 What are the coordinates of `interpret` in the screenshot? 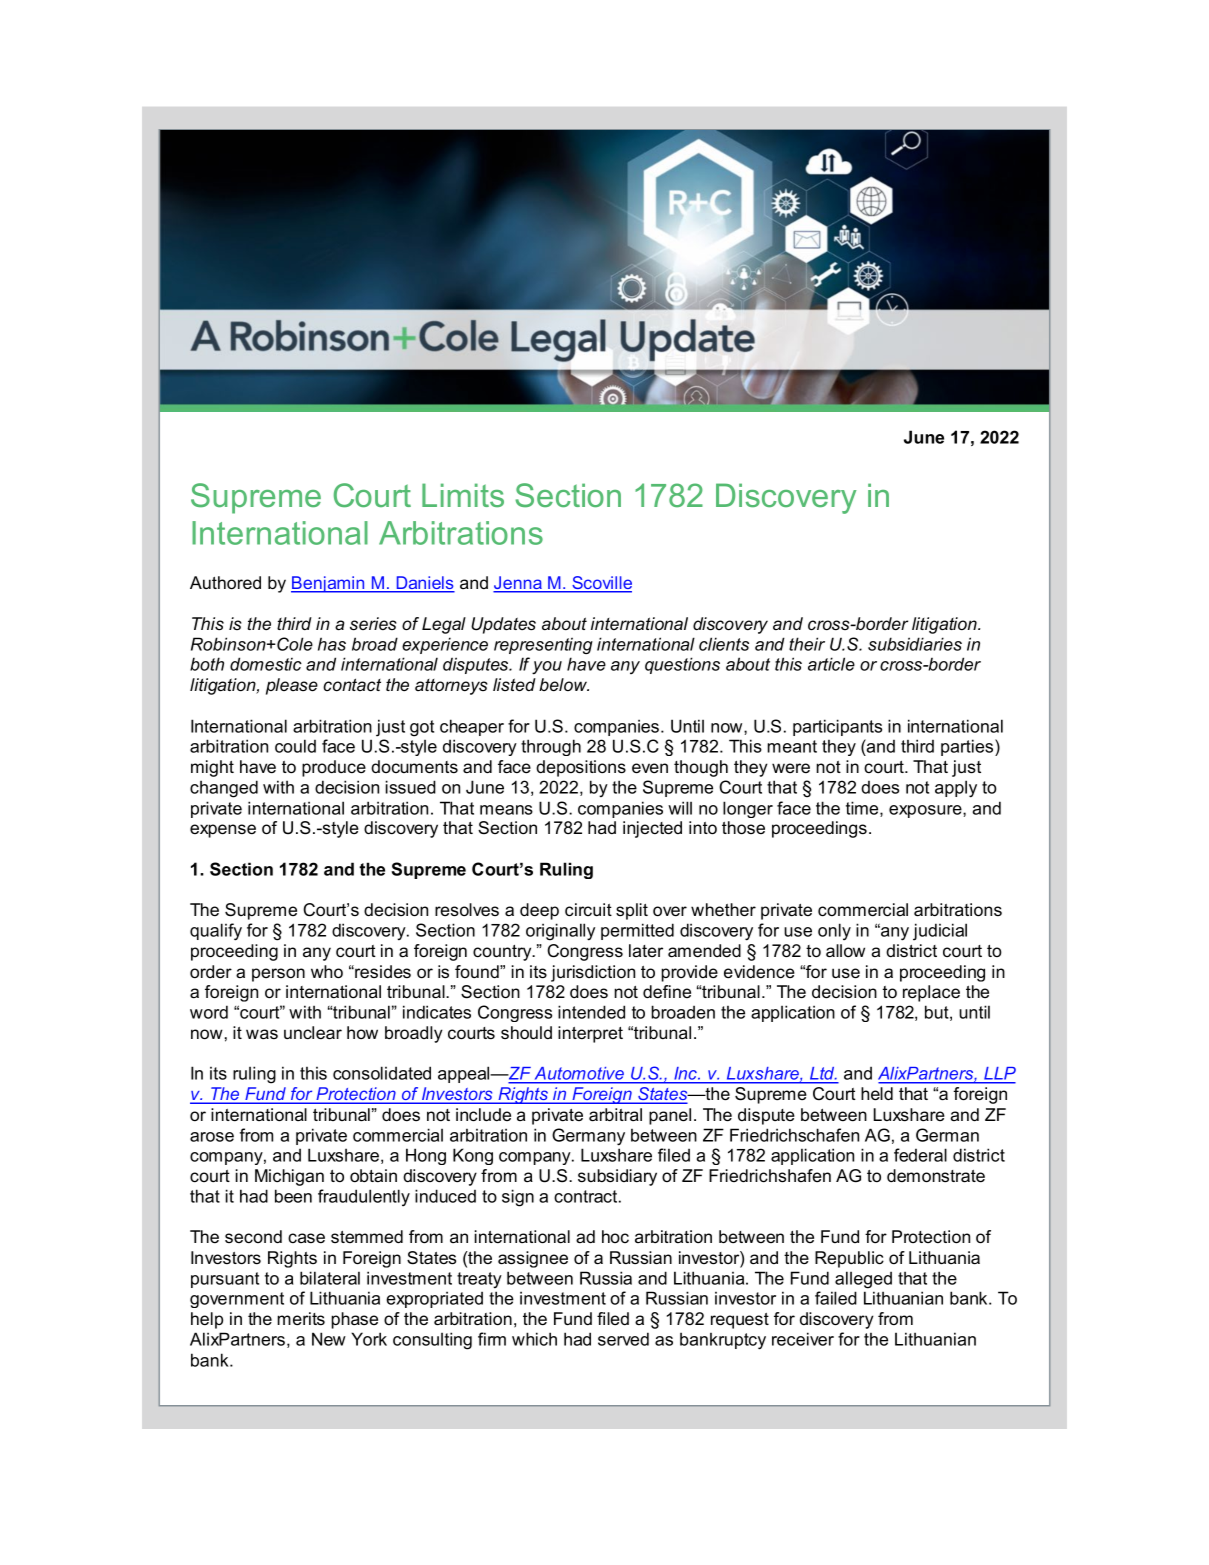 It's located at (590, 1034).
